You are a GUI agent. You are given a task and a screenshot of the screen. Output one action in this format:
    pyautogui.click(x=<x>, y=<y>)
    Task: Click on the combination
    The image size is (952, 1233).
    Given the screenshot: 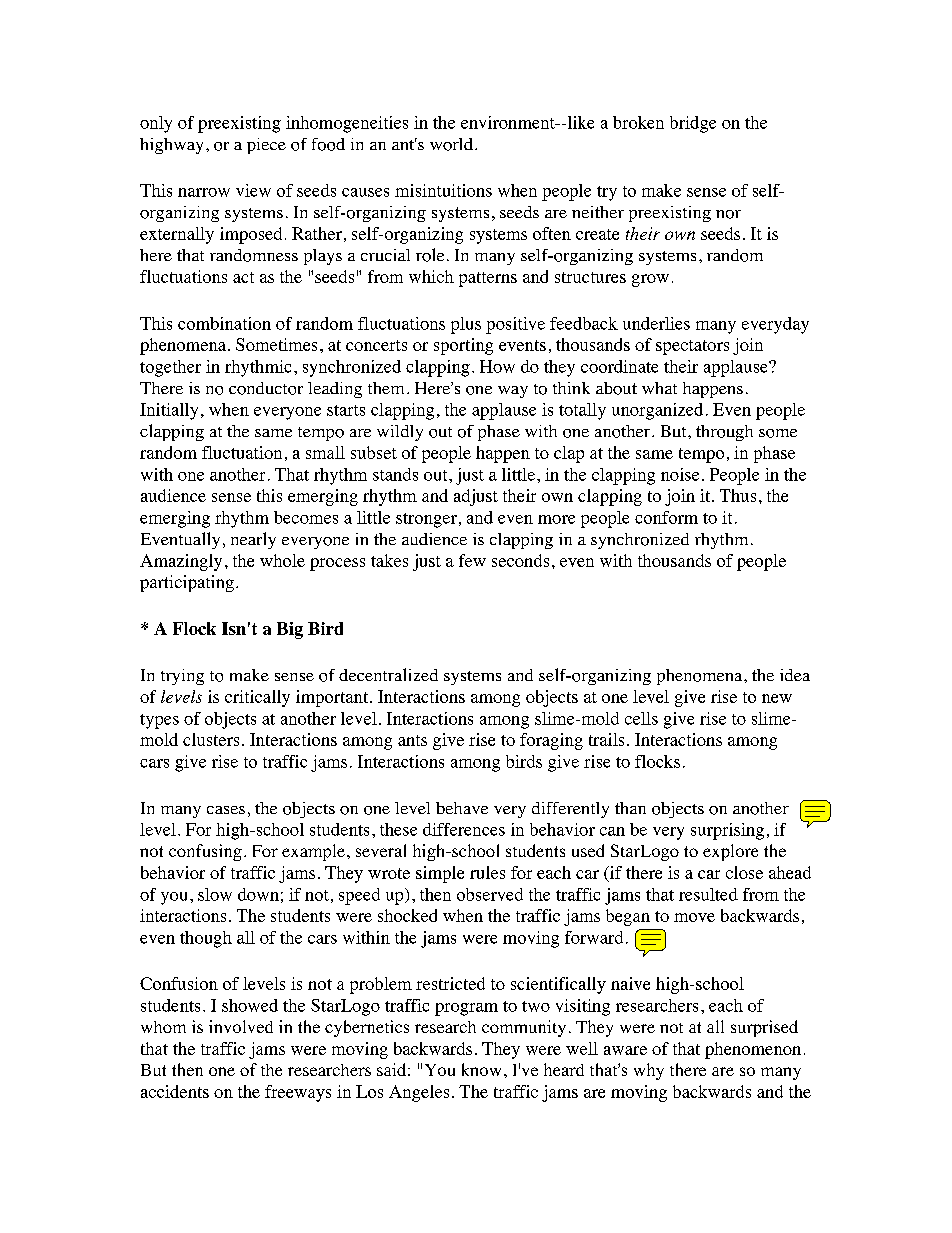 What is the action you would take?
    pyautogui.click(x=224, y=323)
